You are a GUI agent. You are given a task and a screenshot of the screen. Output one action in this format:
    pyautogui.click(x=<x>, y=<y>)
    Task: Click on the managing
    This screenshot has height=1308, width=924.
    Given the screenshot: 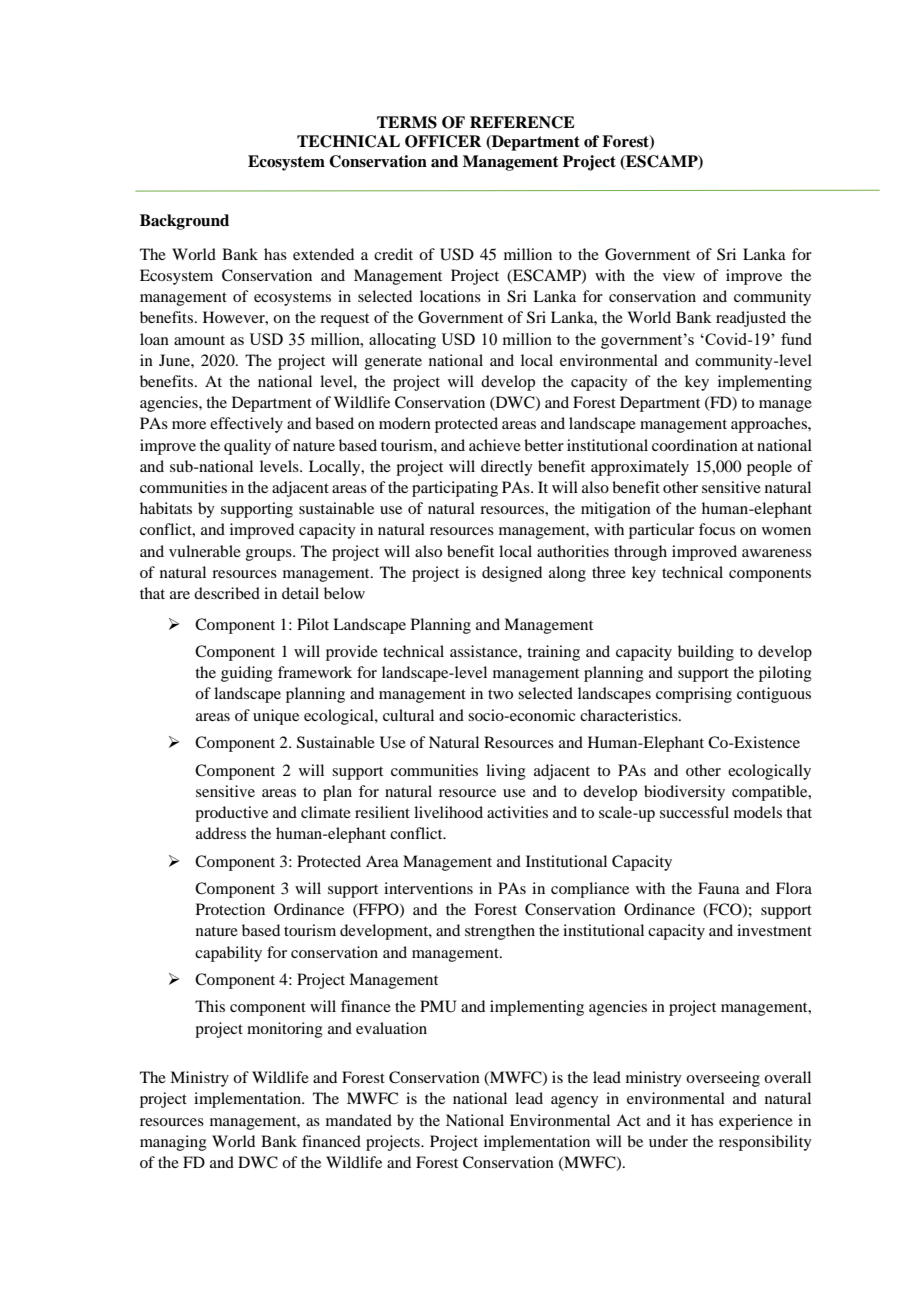 What is the action you would take?
    pyautogui.click(x=173, y=1143)
